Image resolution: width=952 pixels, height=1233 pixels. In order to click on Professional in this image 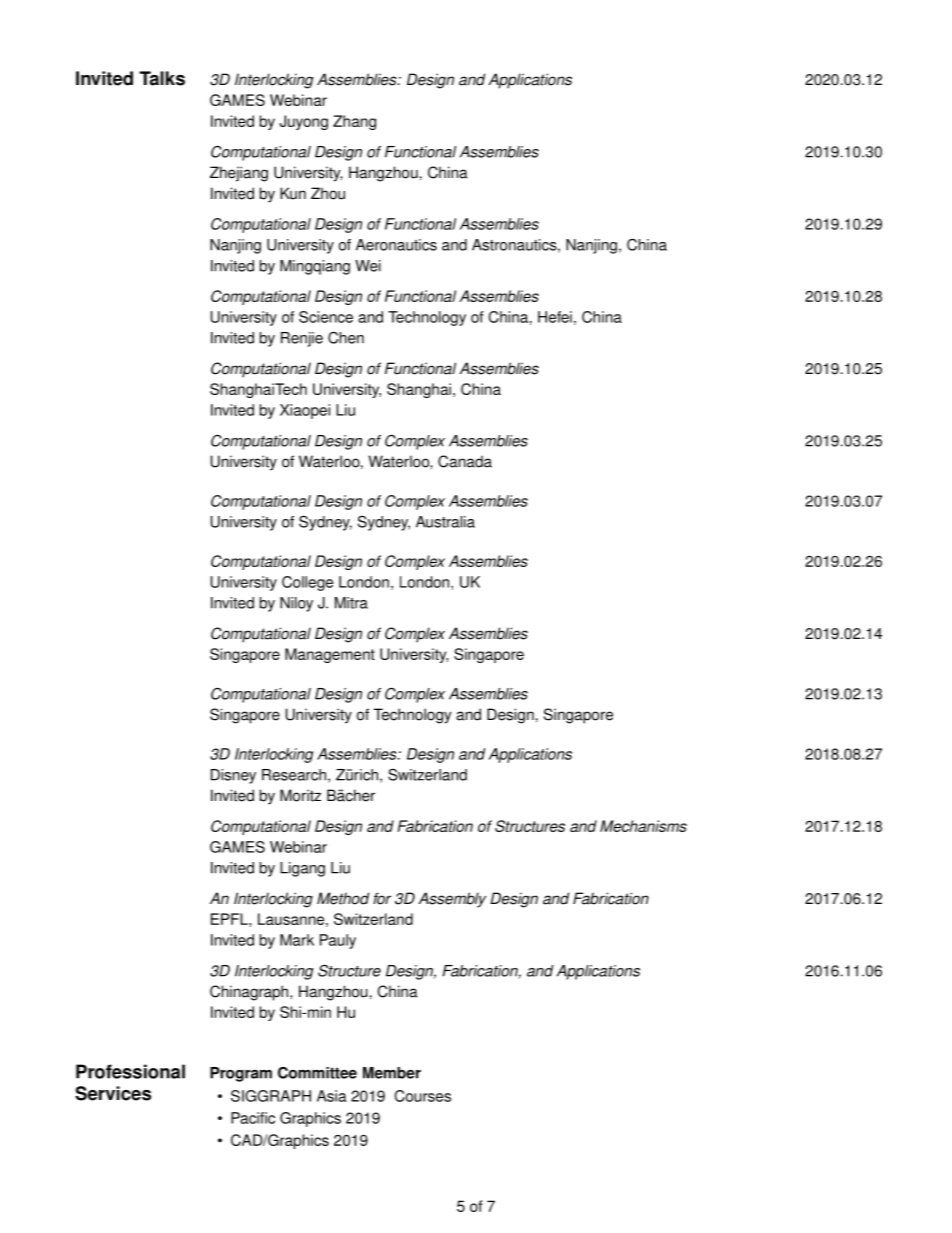, I will do `click(130, 1071)`.
